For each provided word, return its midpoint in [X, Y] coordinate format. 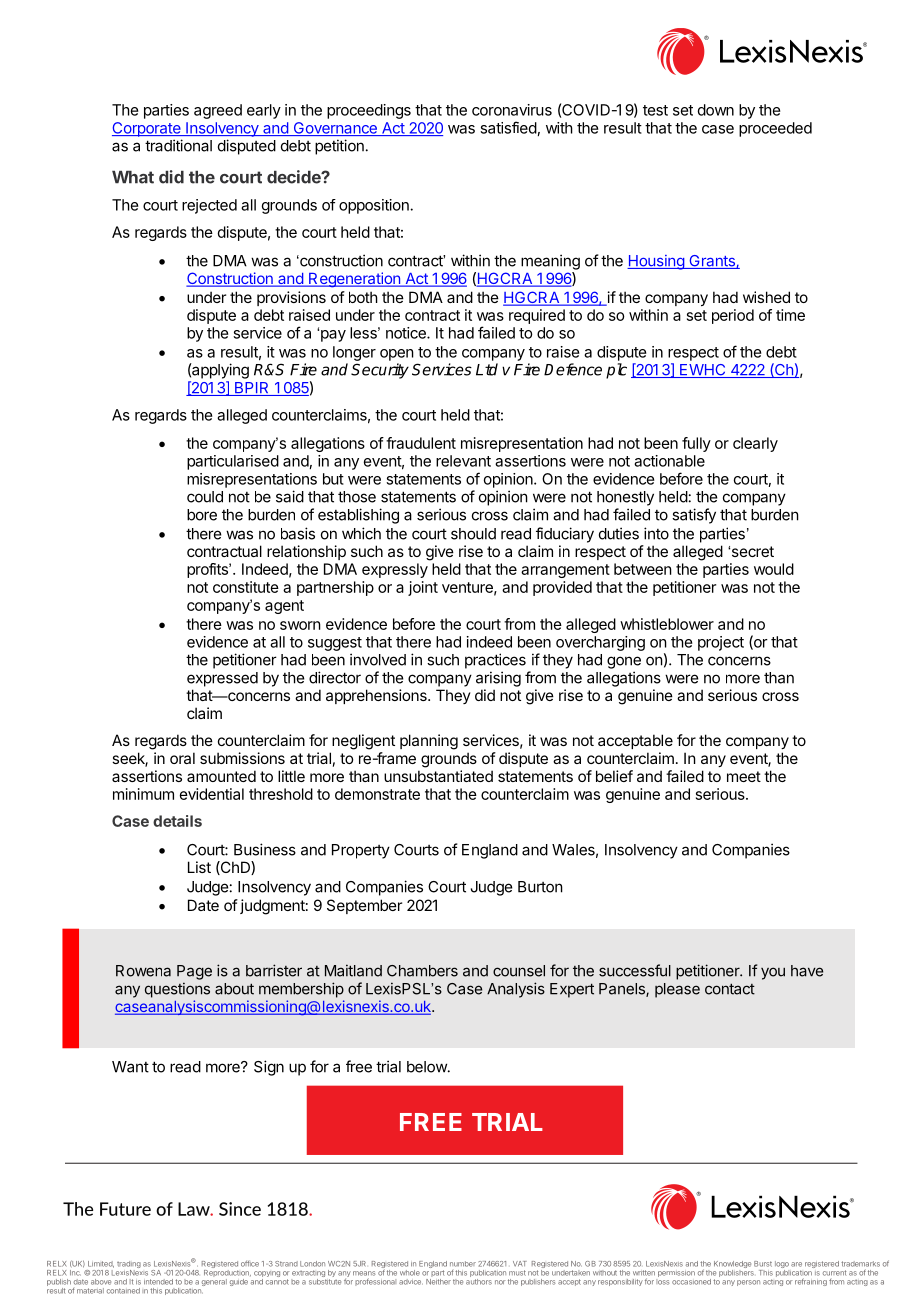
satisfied [508, 127]
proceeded [775, 129]
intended [158, 1282]
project [721, 643]
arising [498, 679]
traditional [178, 145]
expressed [222, 679]
